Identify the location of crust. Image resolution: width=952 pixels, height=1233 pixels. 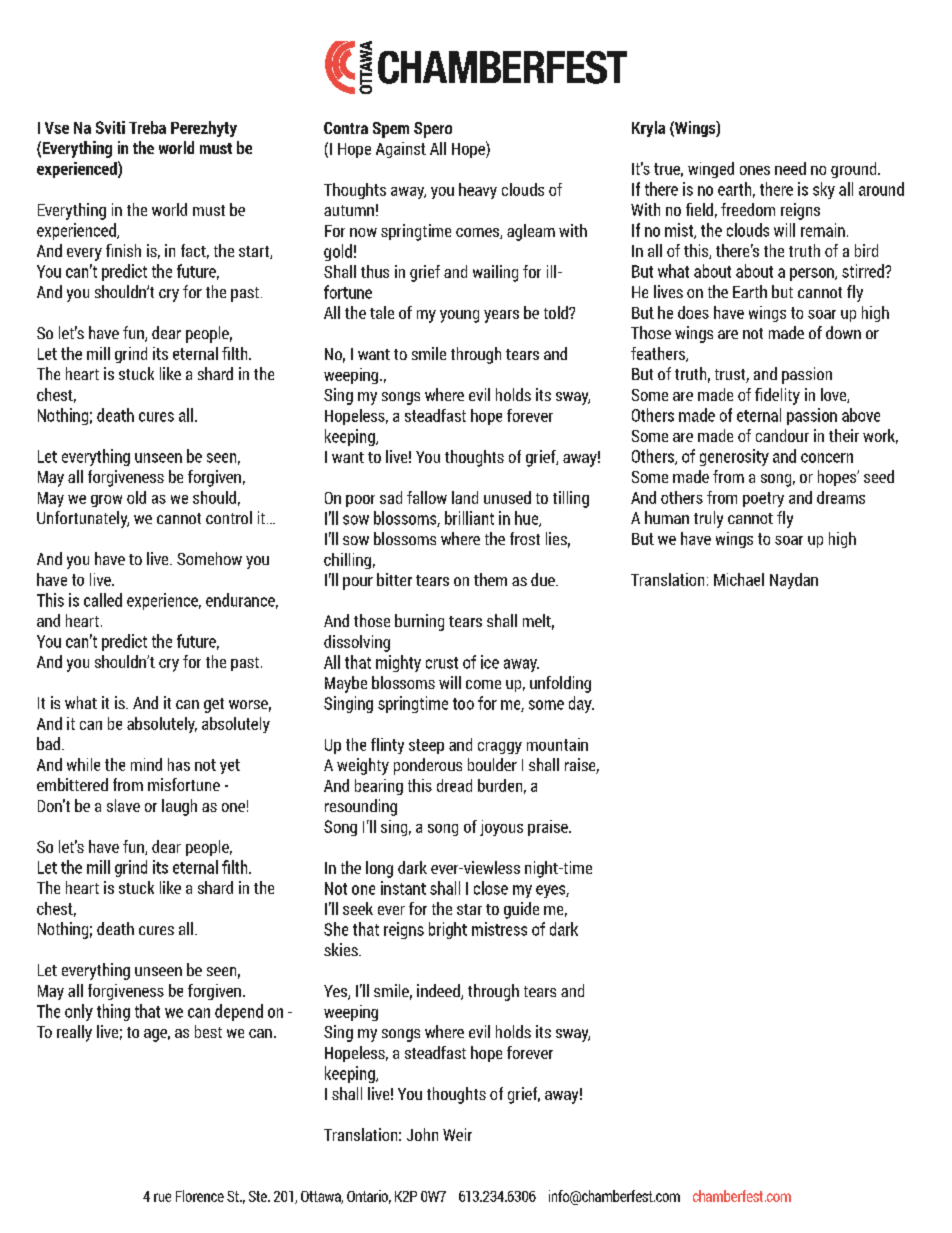
(442, 663).
